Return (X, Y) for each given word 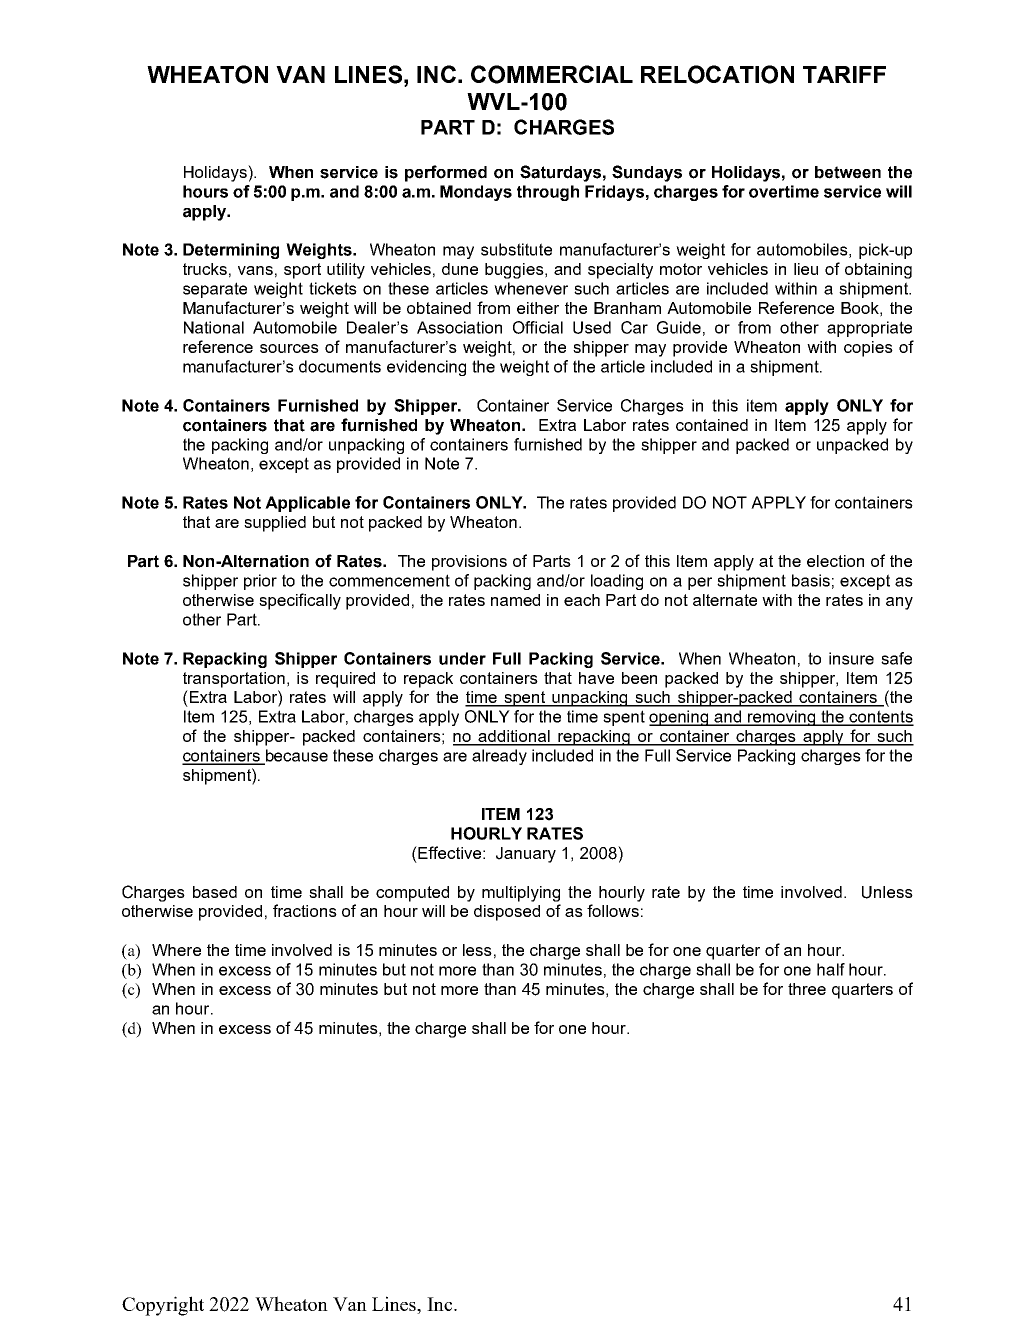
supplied (275, 524)
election (835, 561)
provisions (469, 563)
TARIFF (844, 74)
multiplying (521, 894)
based (215, 892)
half (831, 969)
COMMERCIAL (552, 74)
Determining (231, 251)
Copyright (163, 1306)
